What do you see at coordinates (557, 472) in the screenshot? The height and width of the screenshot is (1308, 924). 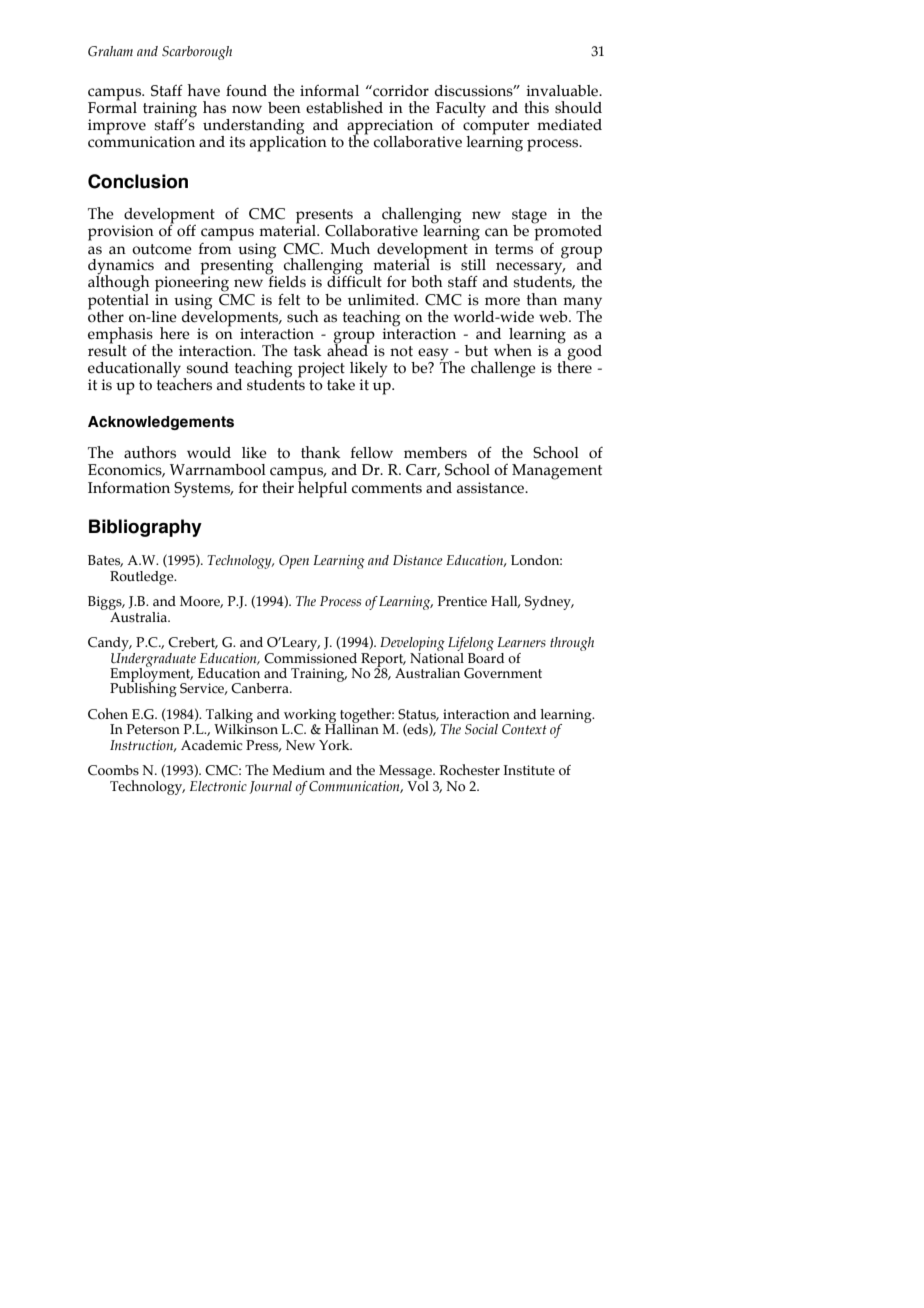 I see `Management` at bounding box center [557, 472].
